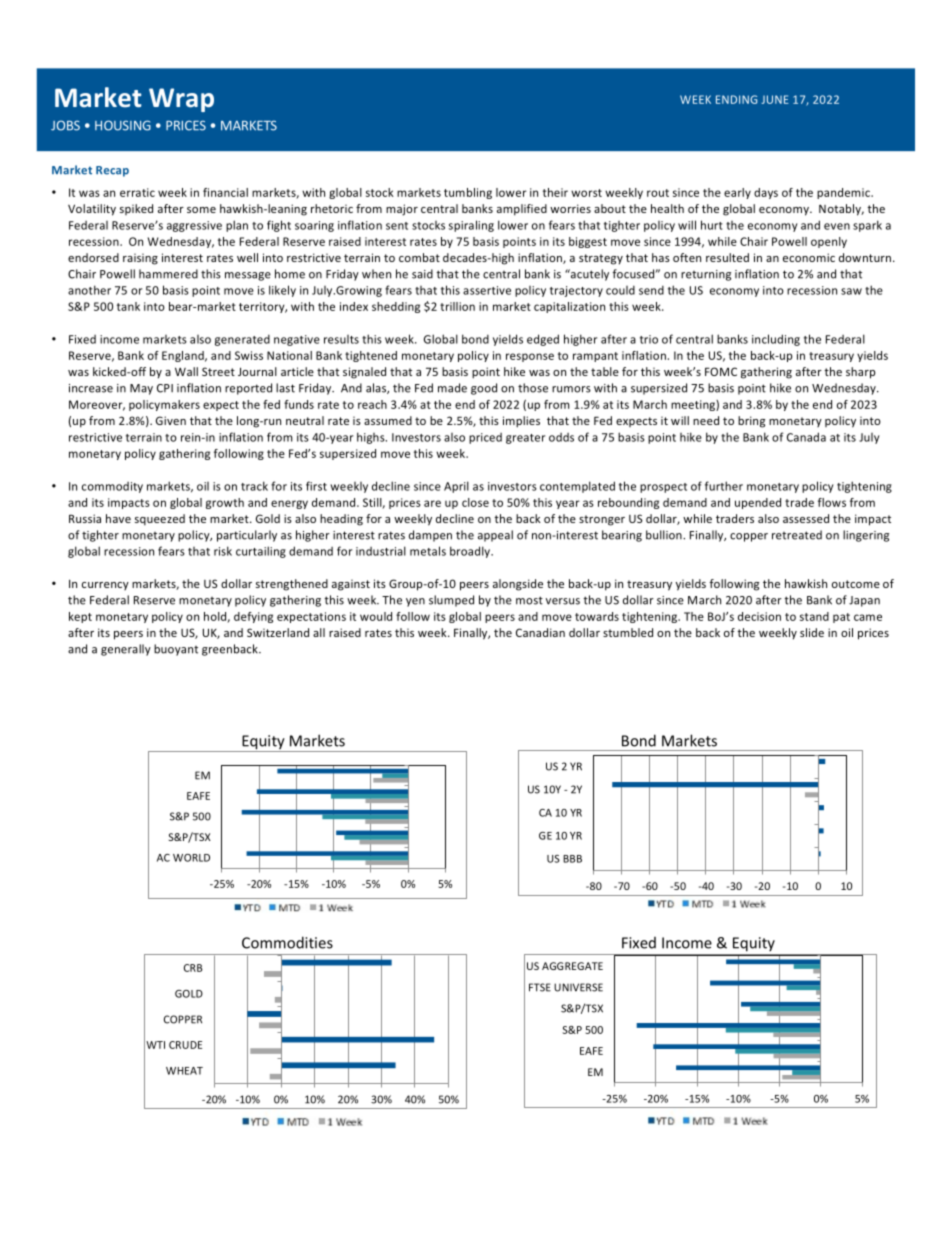 The height and width of the image is (1233, 952). What do you see at coordinates (451, 601) in the image?
I see `slumped` at bounding box center [451, 601].
